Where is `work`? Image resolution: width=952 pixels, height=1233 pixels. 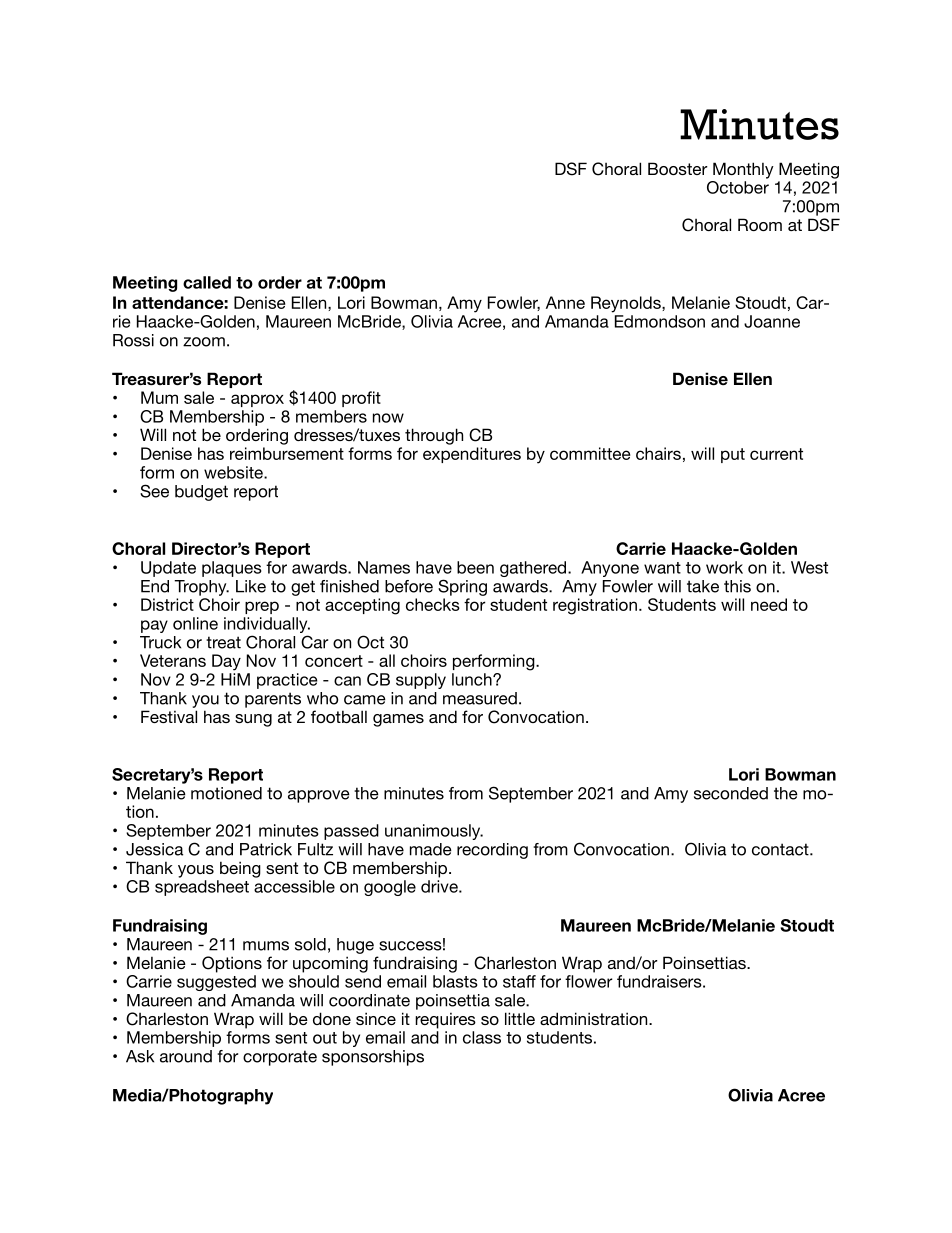
work is located at coordinates (724, 567).
